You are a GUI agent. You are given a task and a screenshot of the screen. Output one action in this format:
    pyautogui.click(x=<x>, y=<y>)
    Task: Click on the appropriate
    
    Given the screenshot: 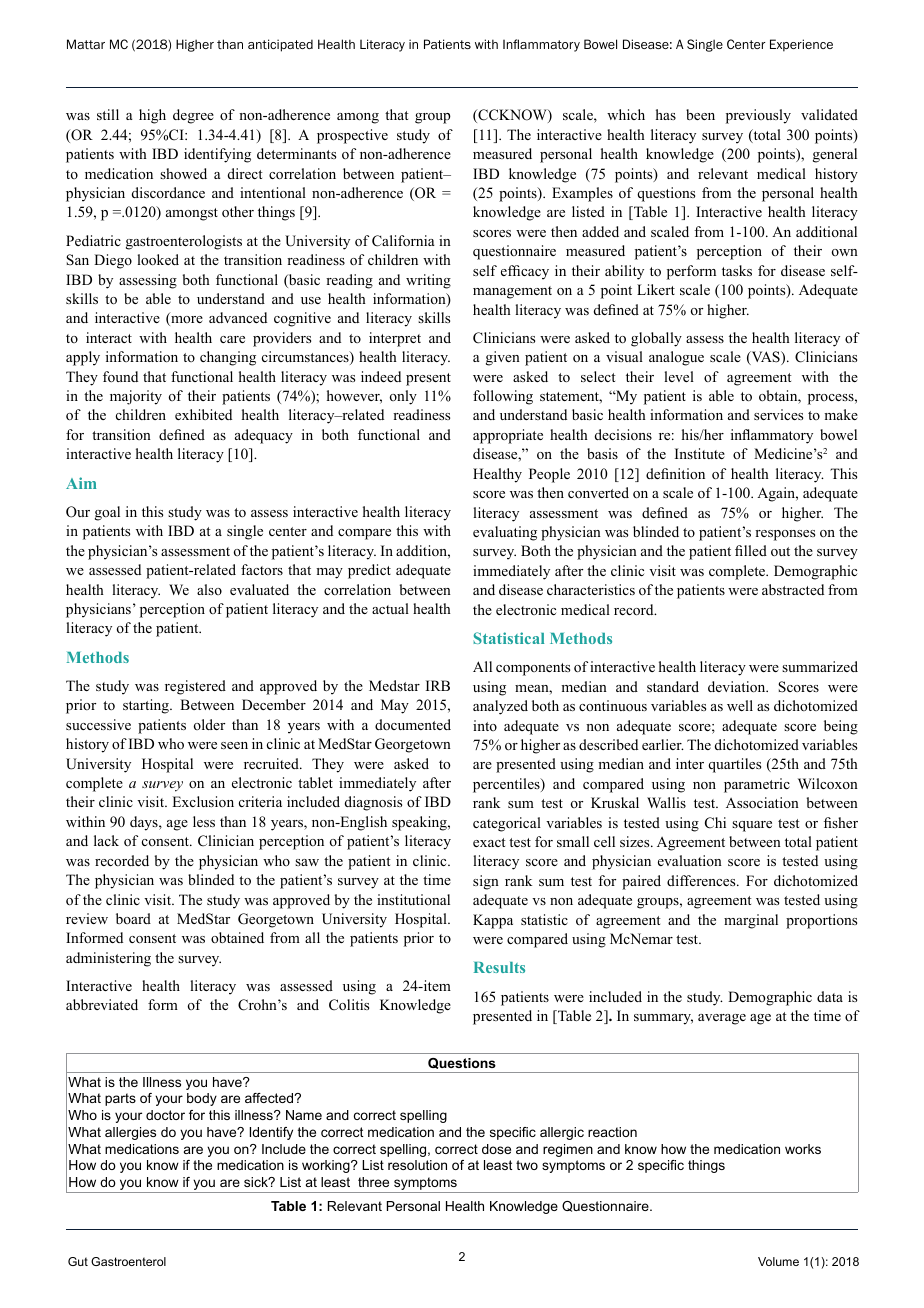 What is the action you would take?
    pyautogui.click(x=508, y=436)
